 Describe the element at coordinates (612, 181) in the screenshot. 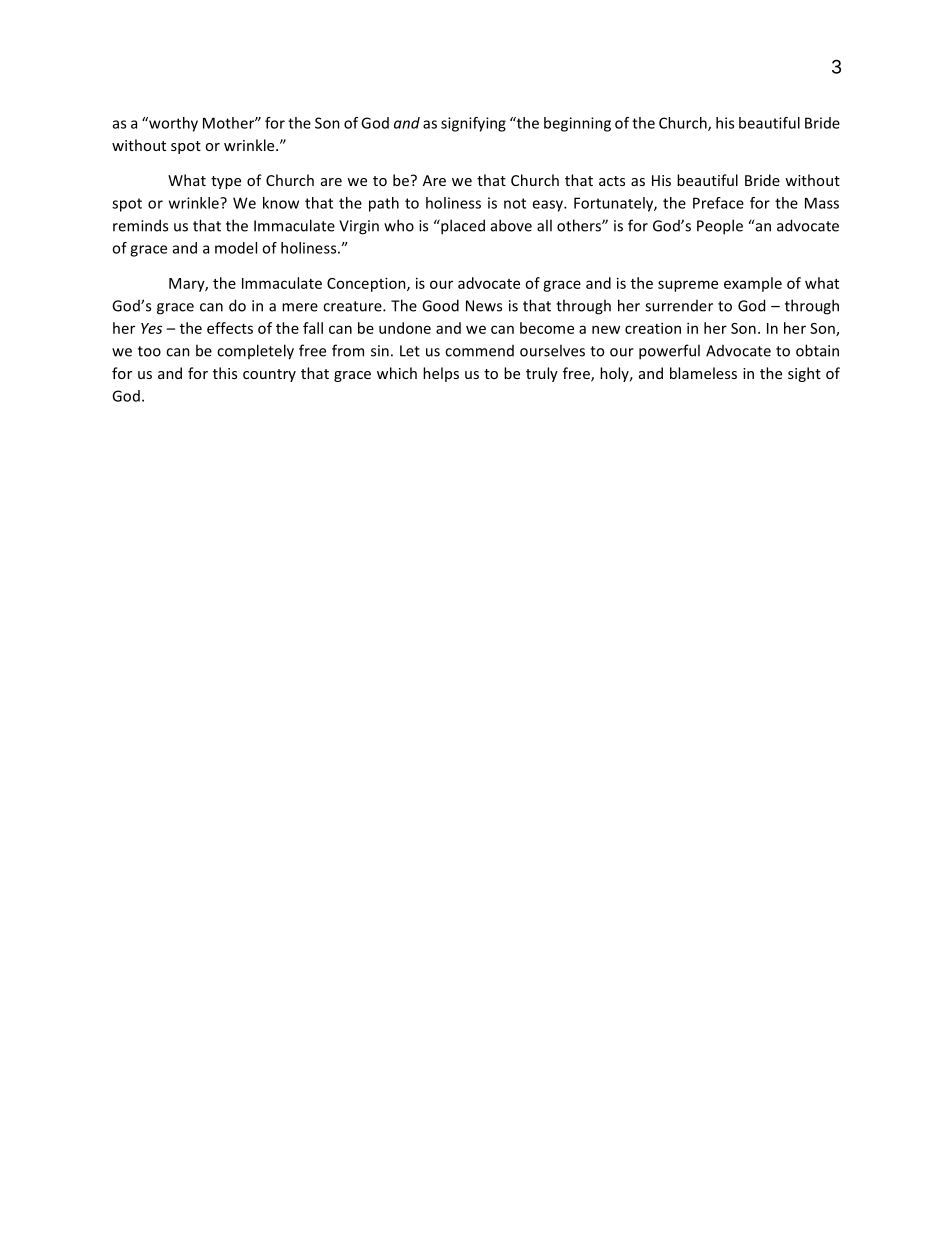

I see `acts` at that location.
